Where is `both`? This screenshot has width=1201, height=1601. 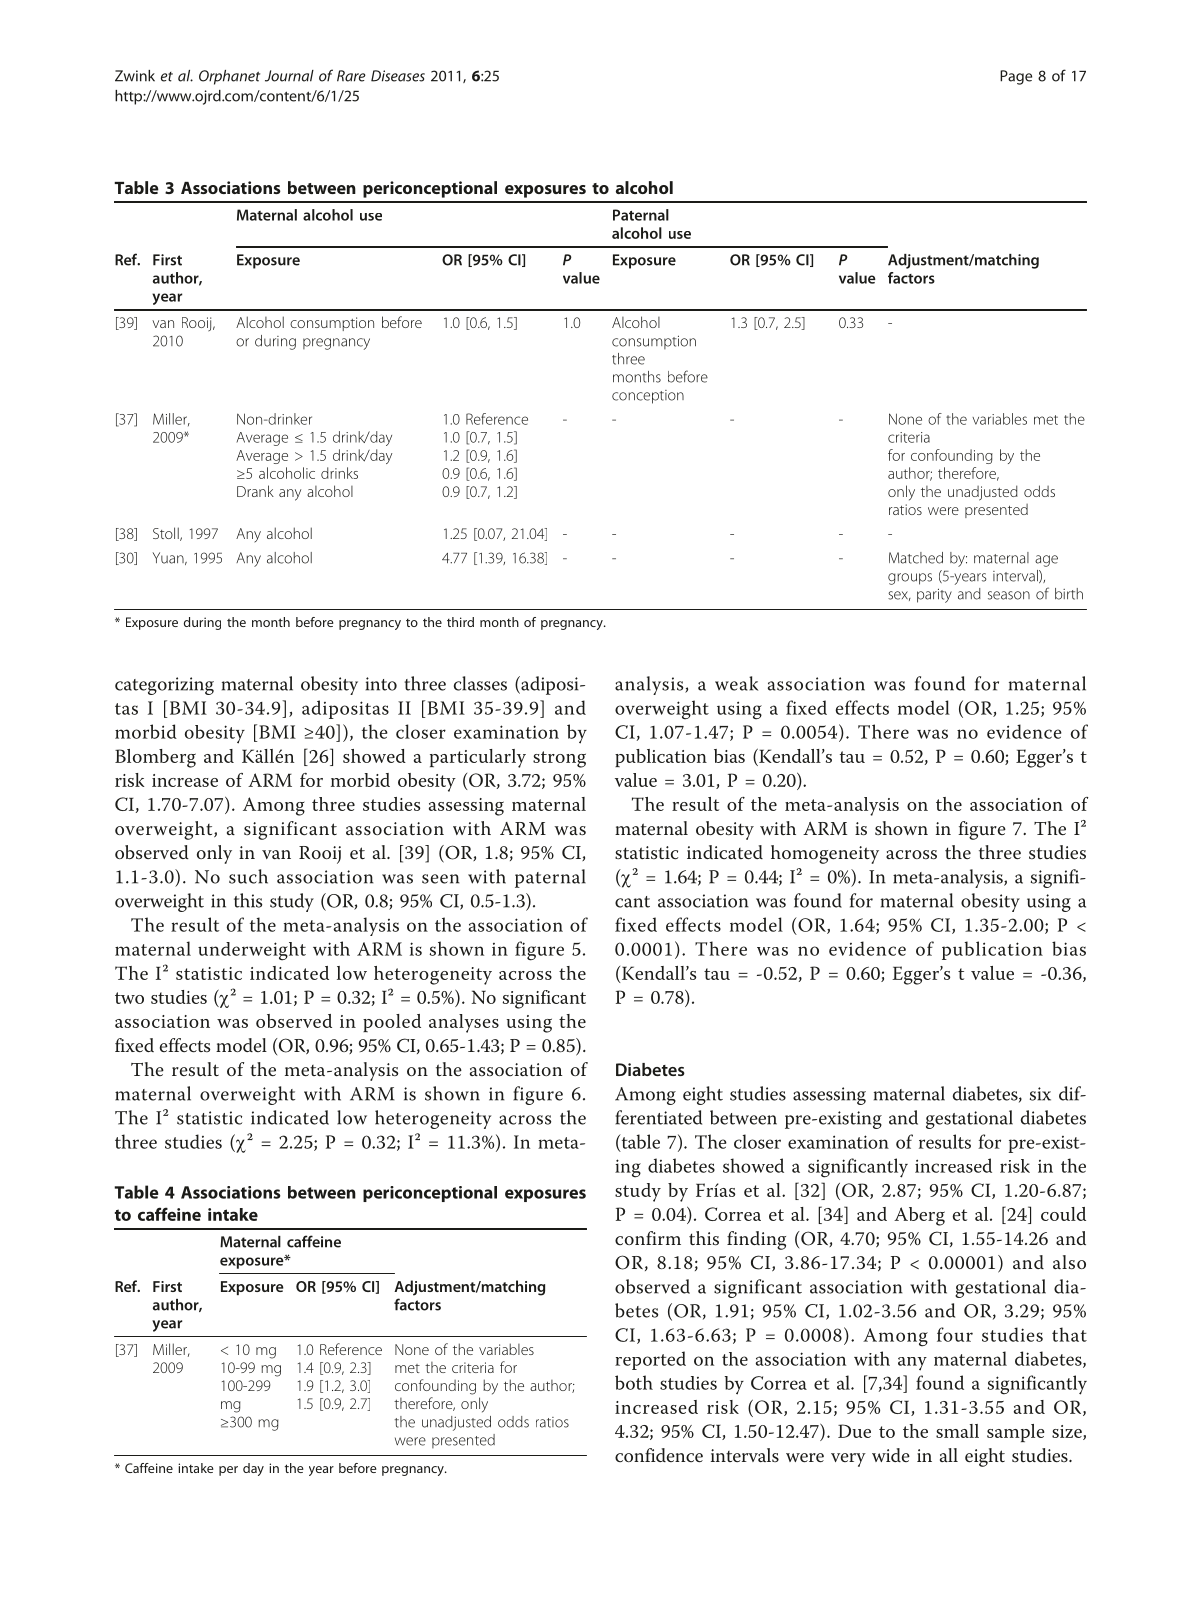 both is located at coordinates (634, 1382).
